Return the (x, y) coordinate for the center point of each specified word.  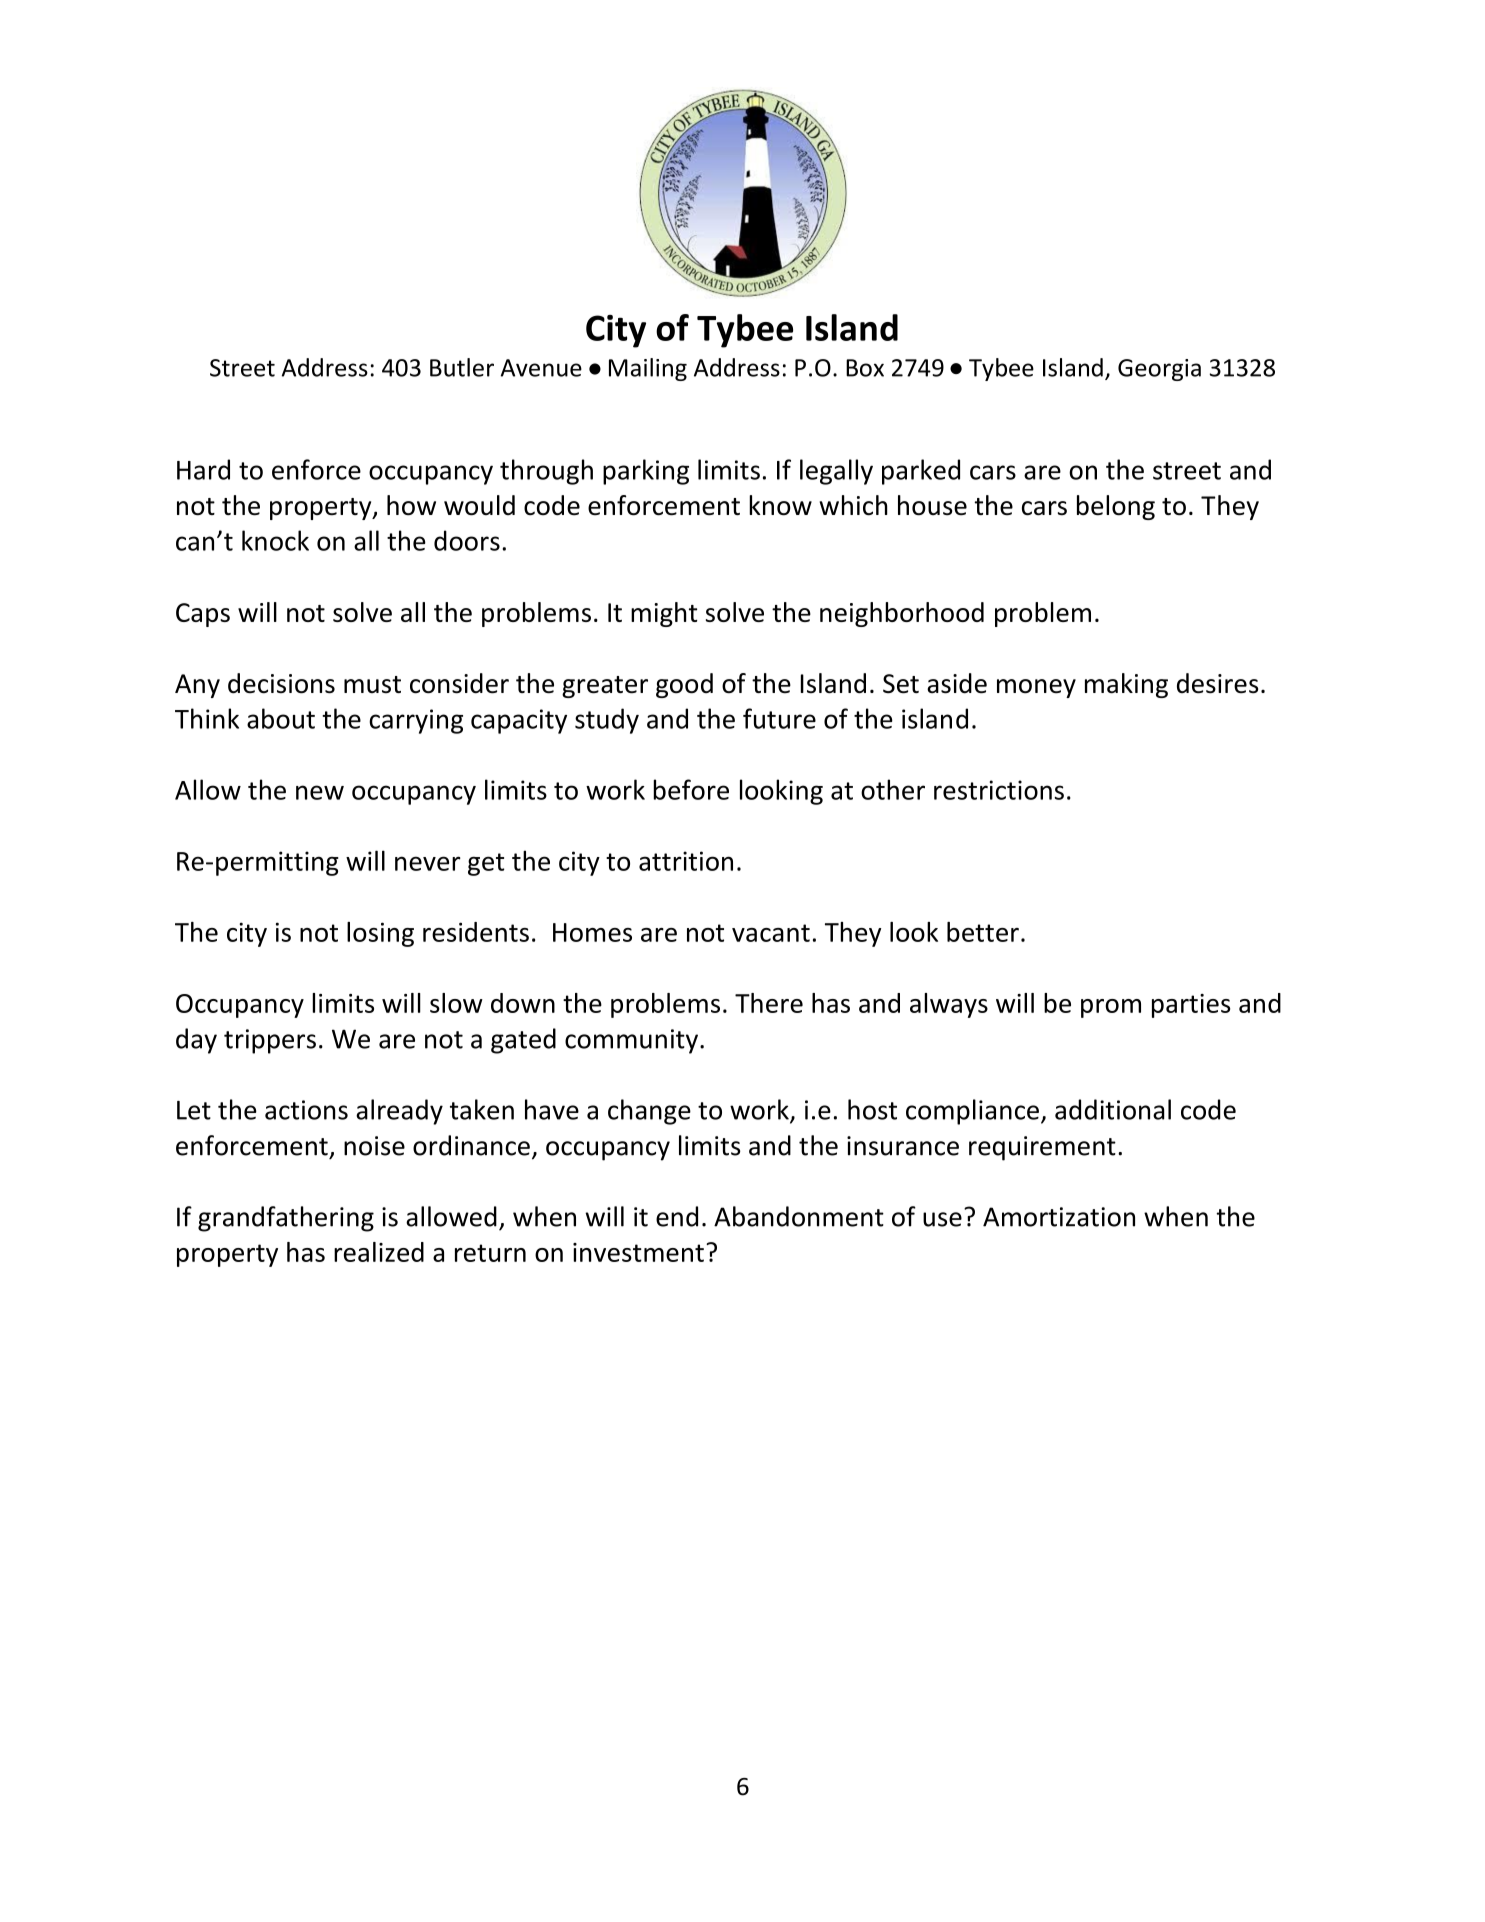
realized (379, 1252)
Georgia (1159, 370)
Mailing (648, 369)
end (677, 1216)
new (320, 792)
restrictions (999, 790)
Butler (462, 367)
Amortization (1059, 1217)
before (691, 789)
